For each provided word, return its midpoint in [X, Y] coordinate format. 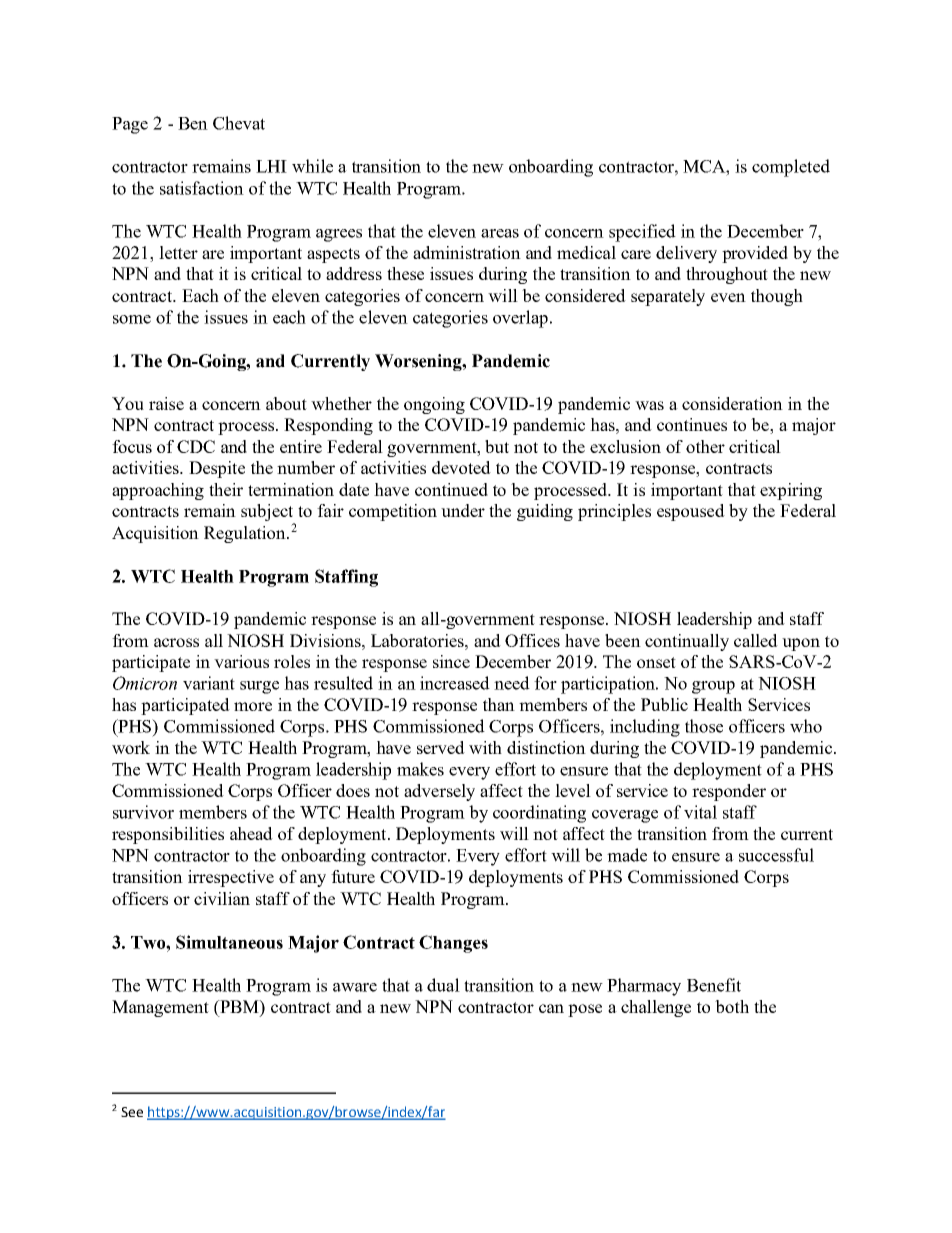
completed [791, 168]
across [176, 642]
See [132, 1112]
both [732, 1006]
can [551, 1008]
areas [500, 233]
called [756, 640]
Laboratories [418, 640]
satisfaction [202, 188]
